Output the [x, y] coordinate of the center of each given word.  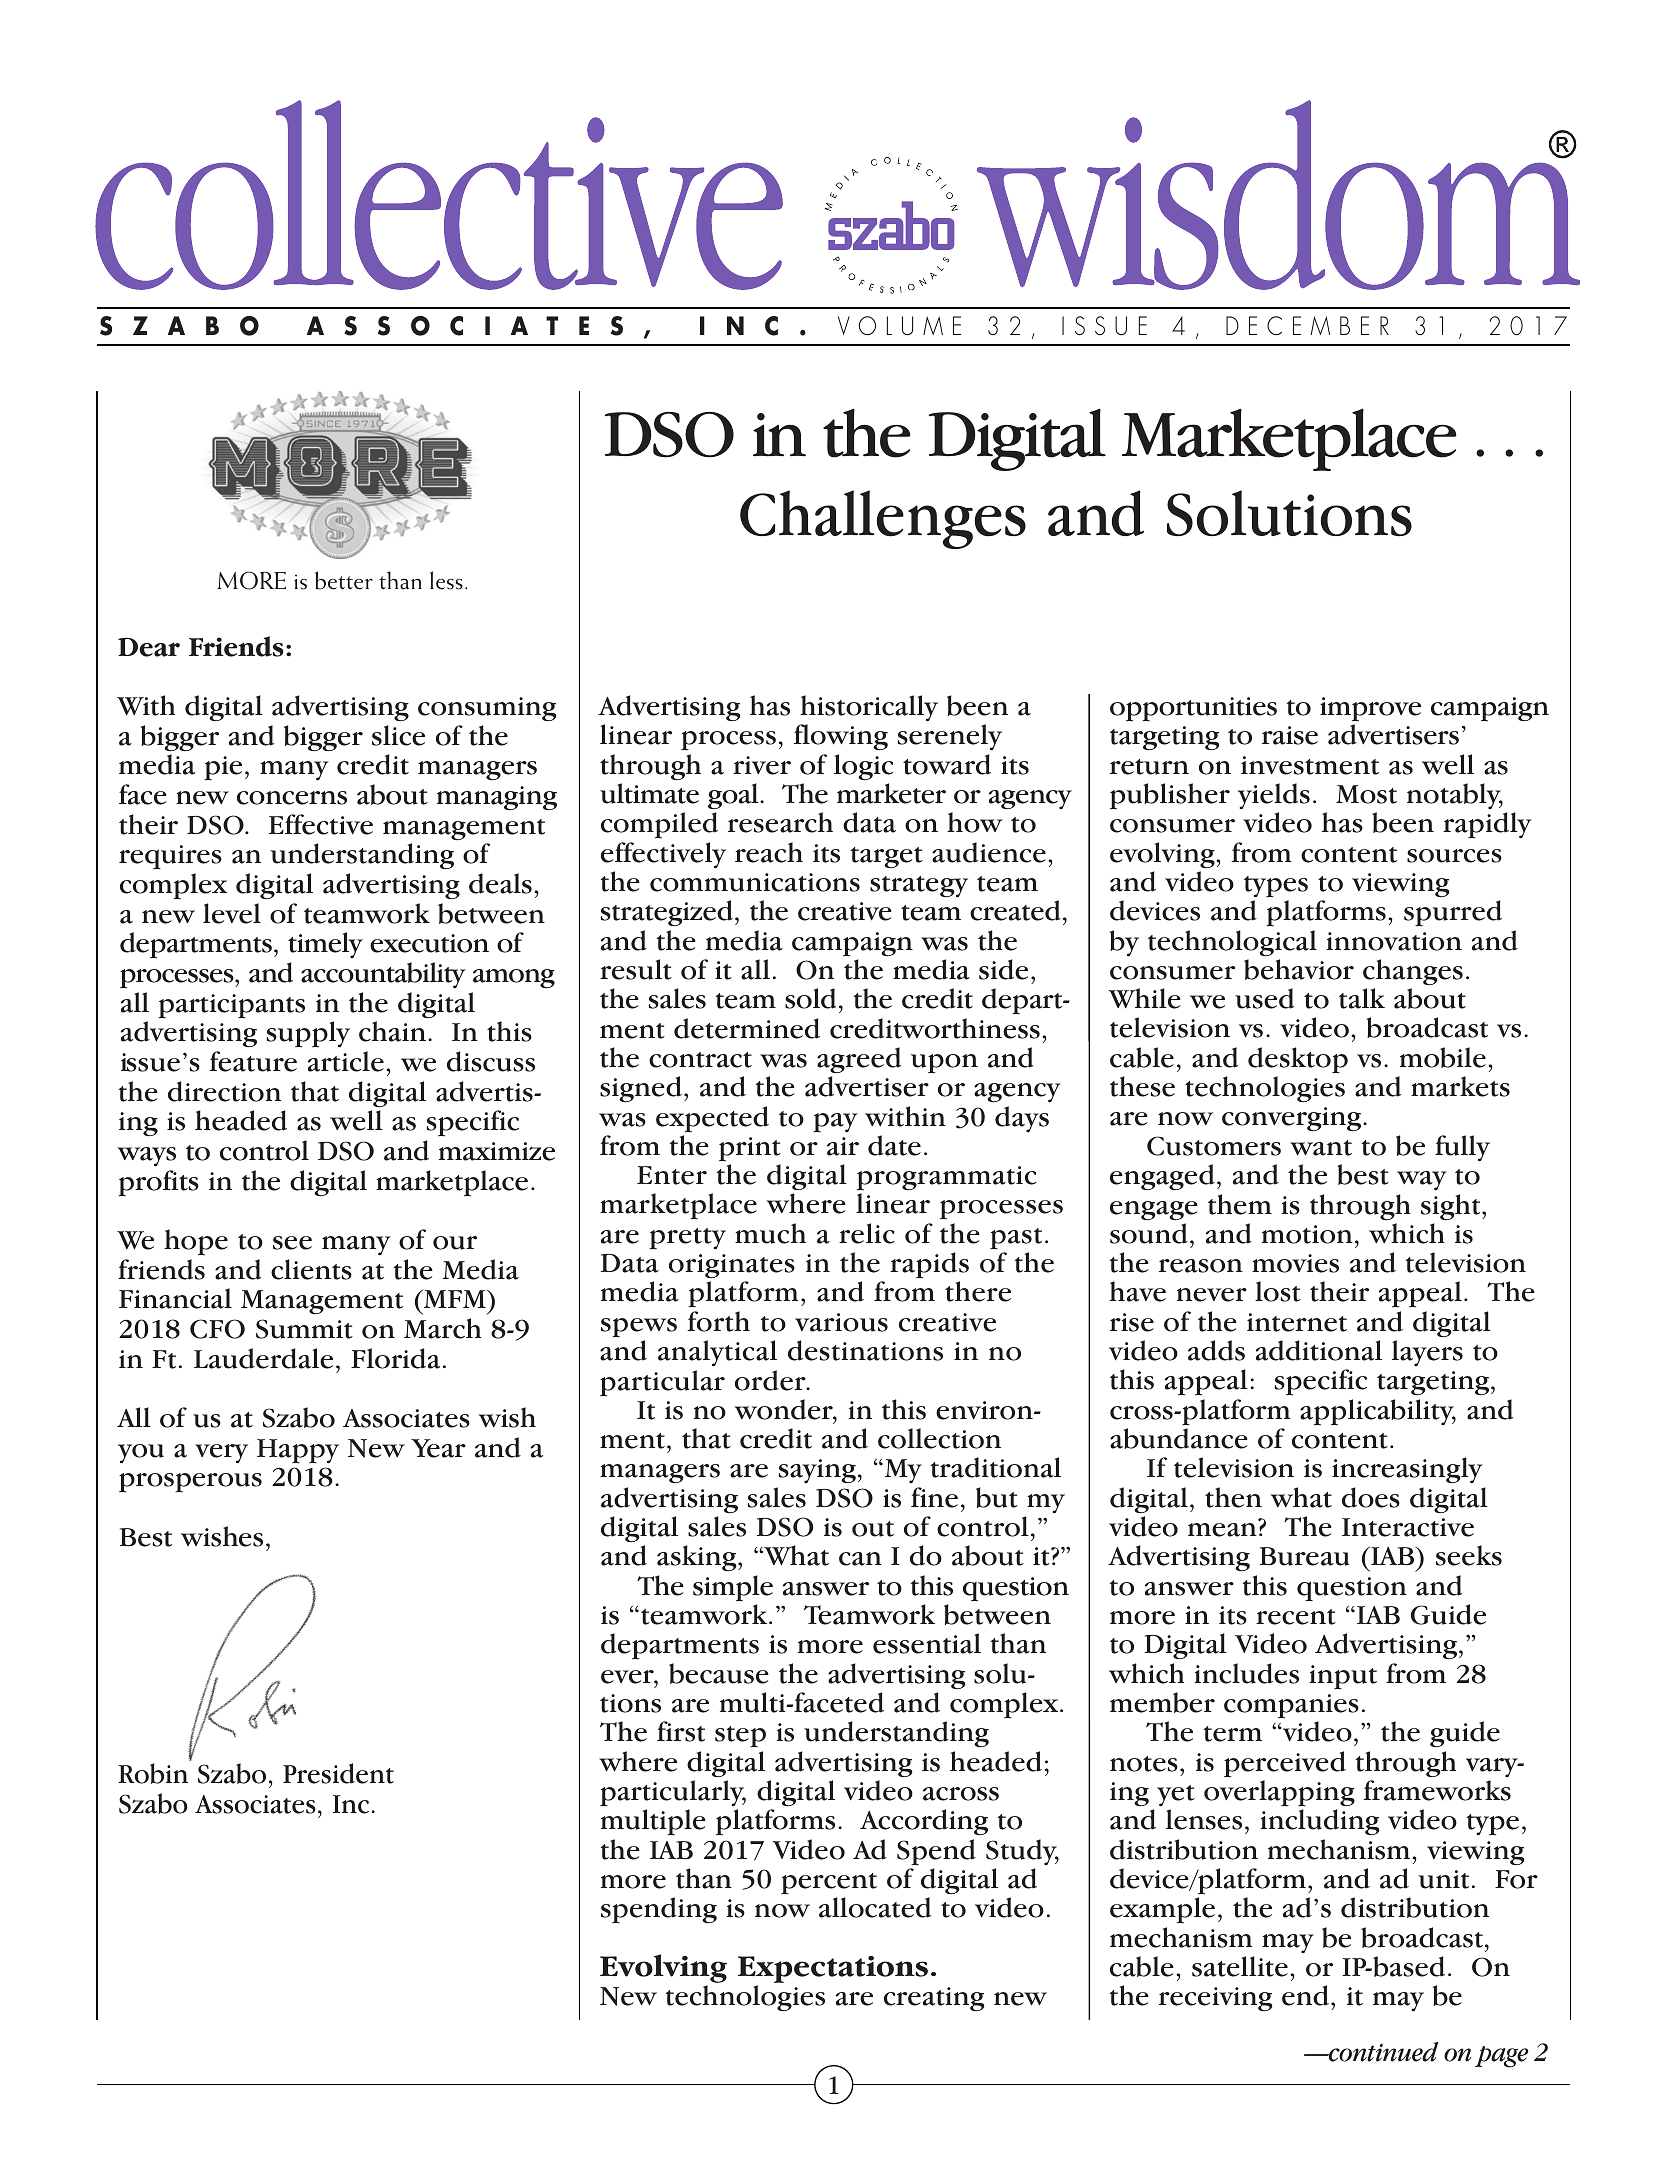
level [232, 913]
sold [810, 998]
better [344, 580]
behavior [1299, 969]
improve [1370, 709]
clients [311, 1269]
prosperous [190, 1483]
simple [733, 1588]
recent [1296, 1617]
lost [1278, 1291]
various [841, 1322]
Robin [153, 1773]
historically [869, 708]
